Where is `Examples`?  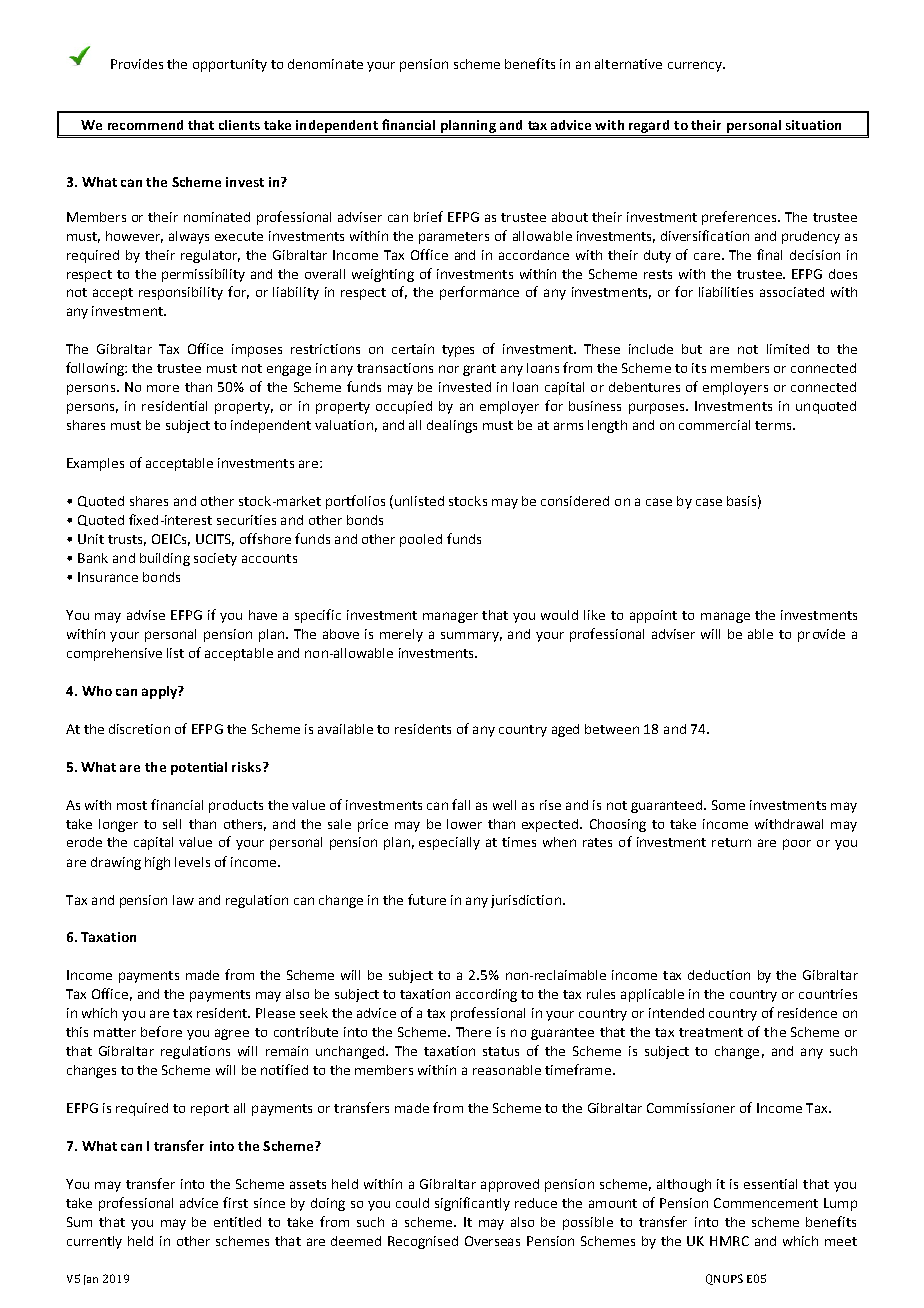 Examples is located at coordinates (95, 464).
